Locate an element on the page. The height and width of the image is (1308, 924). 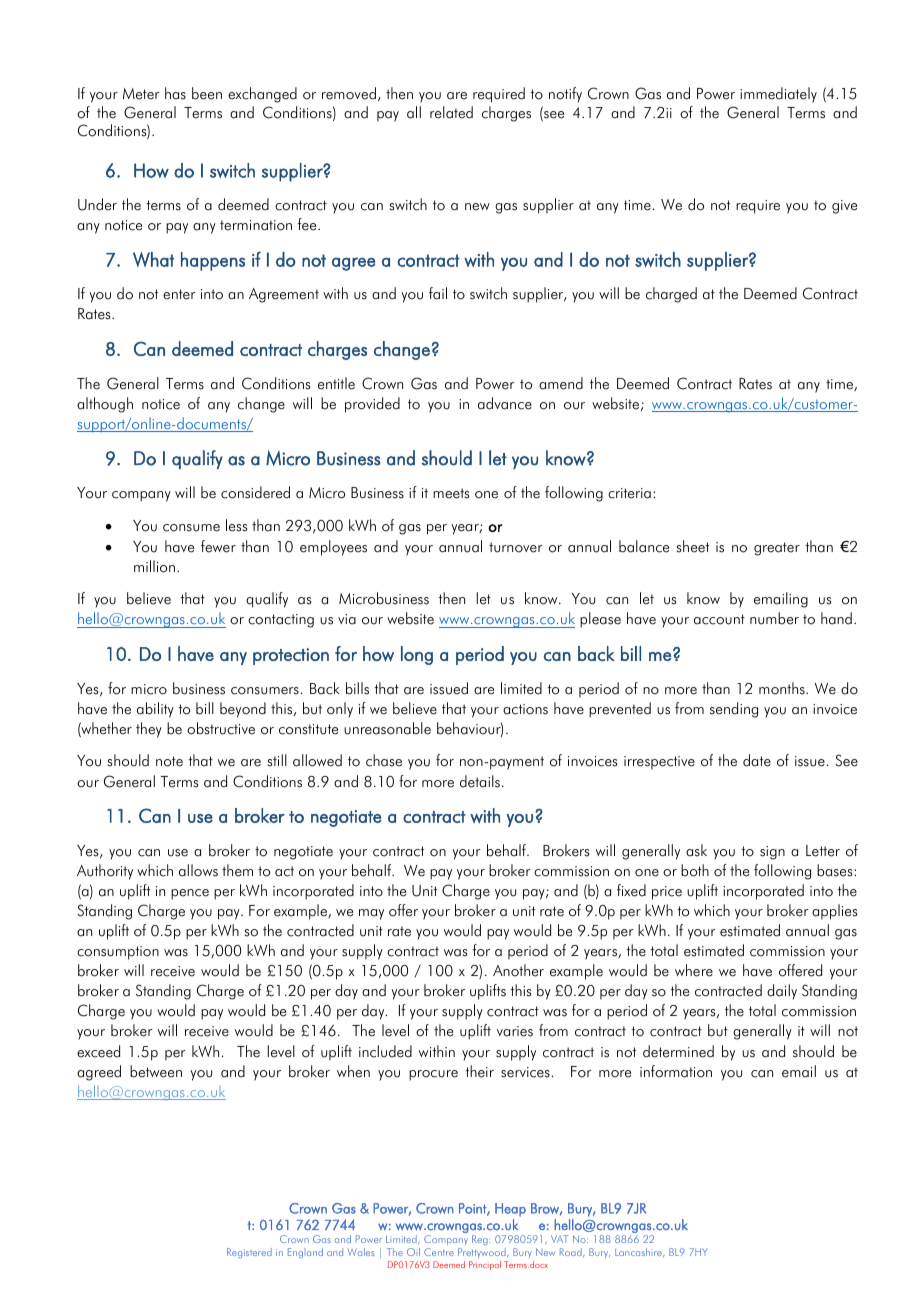
greater is located at coordinates (777, 549).
